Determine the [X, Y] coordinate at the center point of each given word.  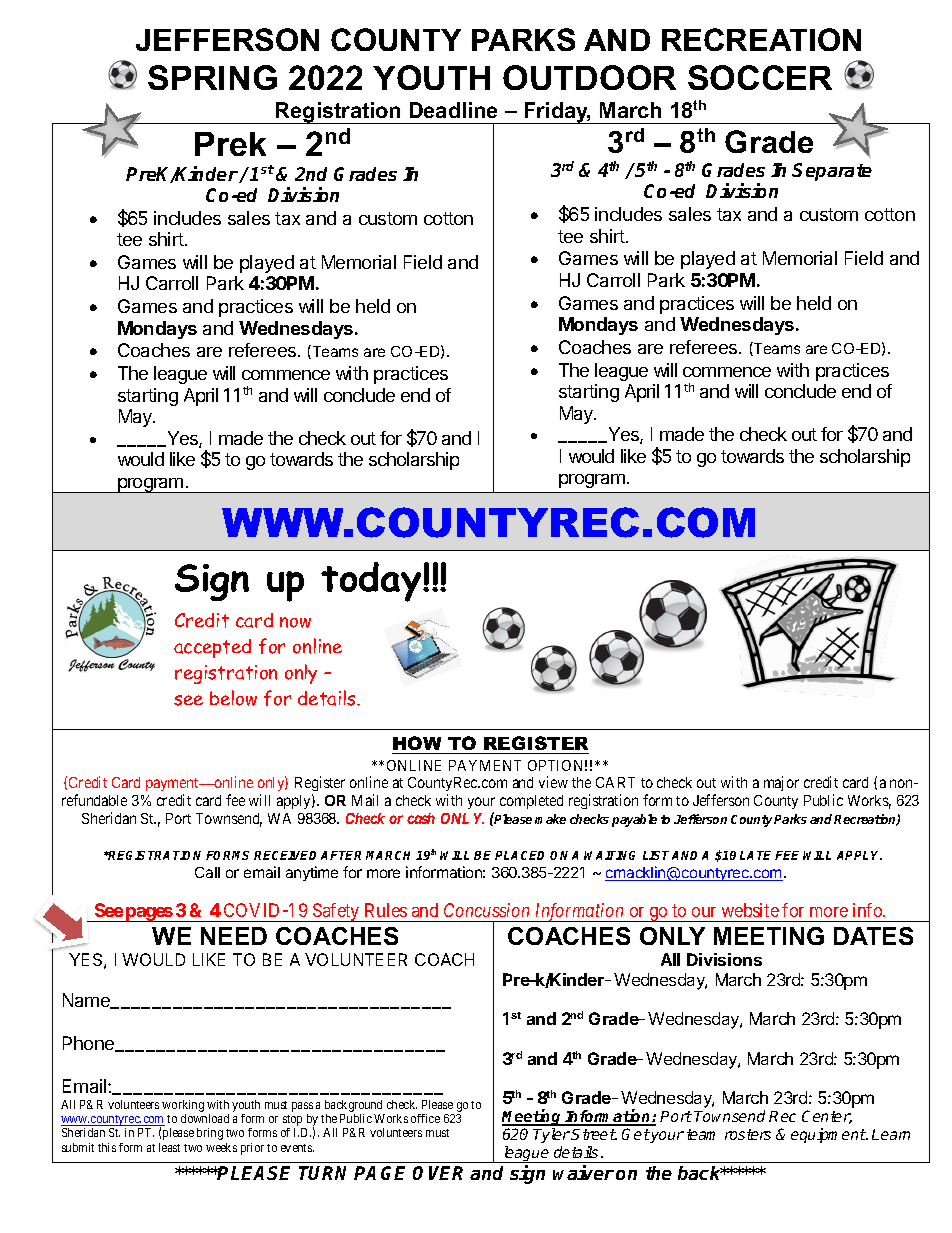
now [295, 622]
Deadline [453, 110]
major [781, 783]
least [169, 1147]
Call [207, 872]
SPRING [212, 77]
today [372, 582]
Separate [832, 172]
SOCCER [760, 77]
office [425, 1118]
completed [531, 802]
